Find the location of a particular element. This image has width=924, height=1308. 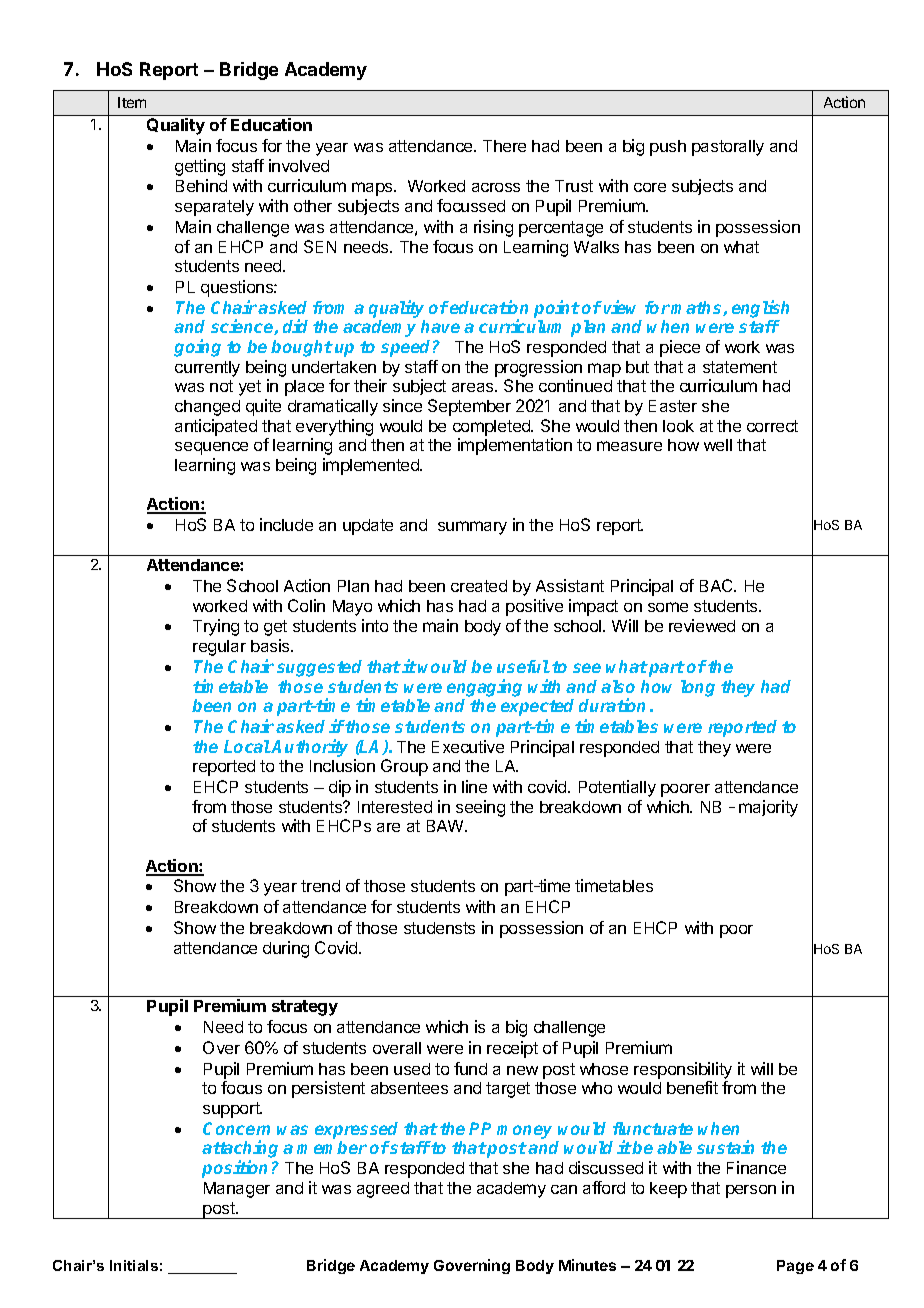

agreed is located at coordinates (383, 1190).
